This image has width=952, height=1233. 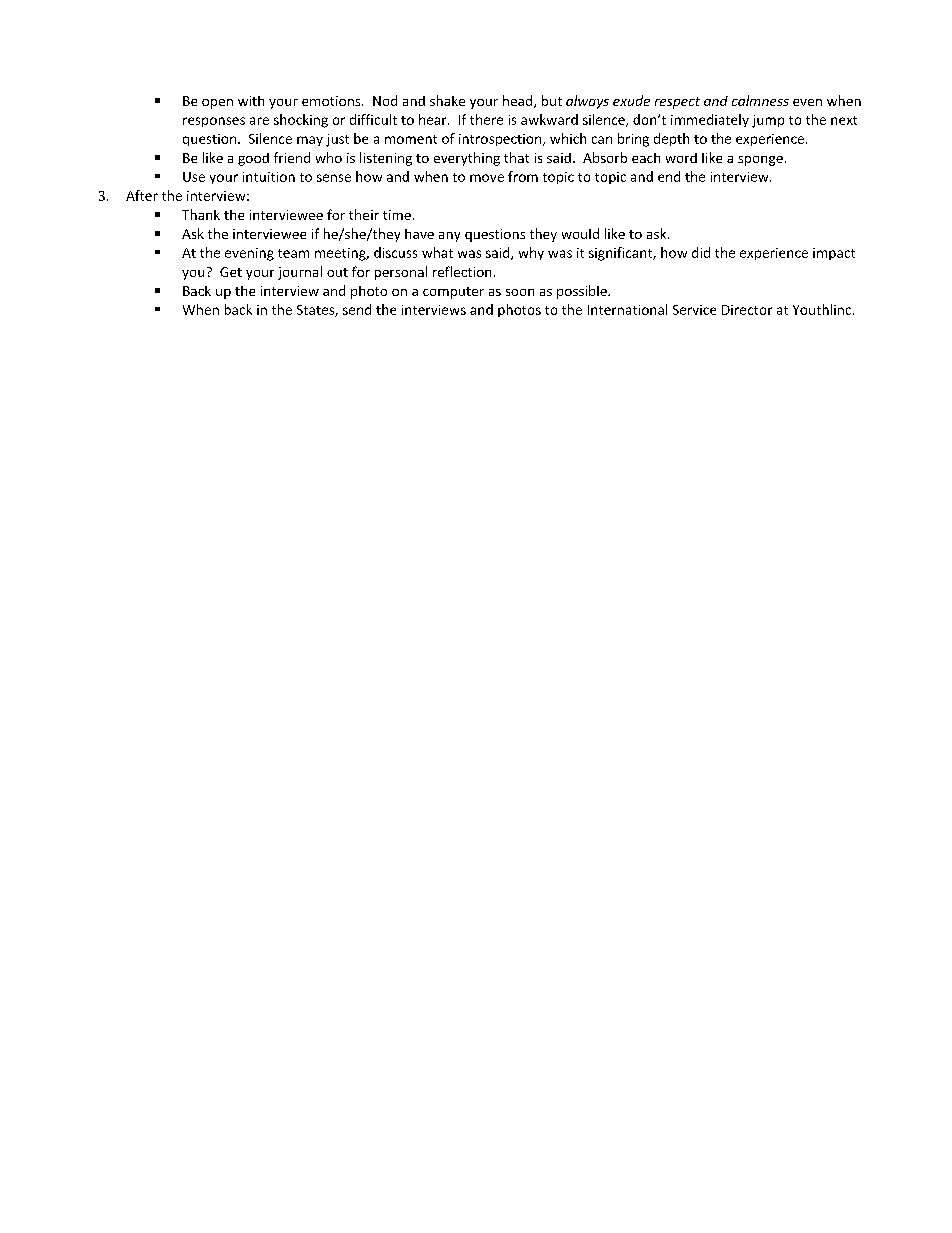 What do you see at coordinates (760, 100) in the image?
I see `calmness` at bounding box center [760, 100].
